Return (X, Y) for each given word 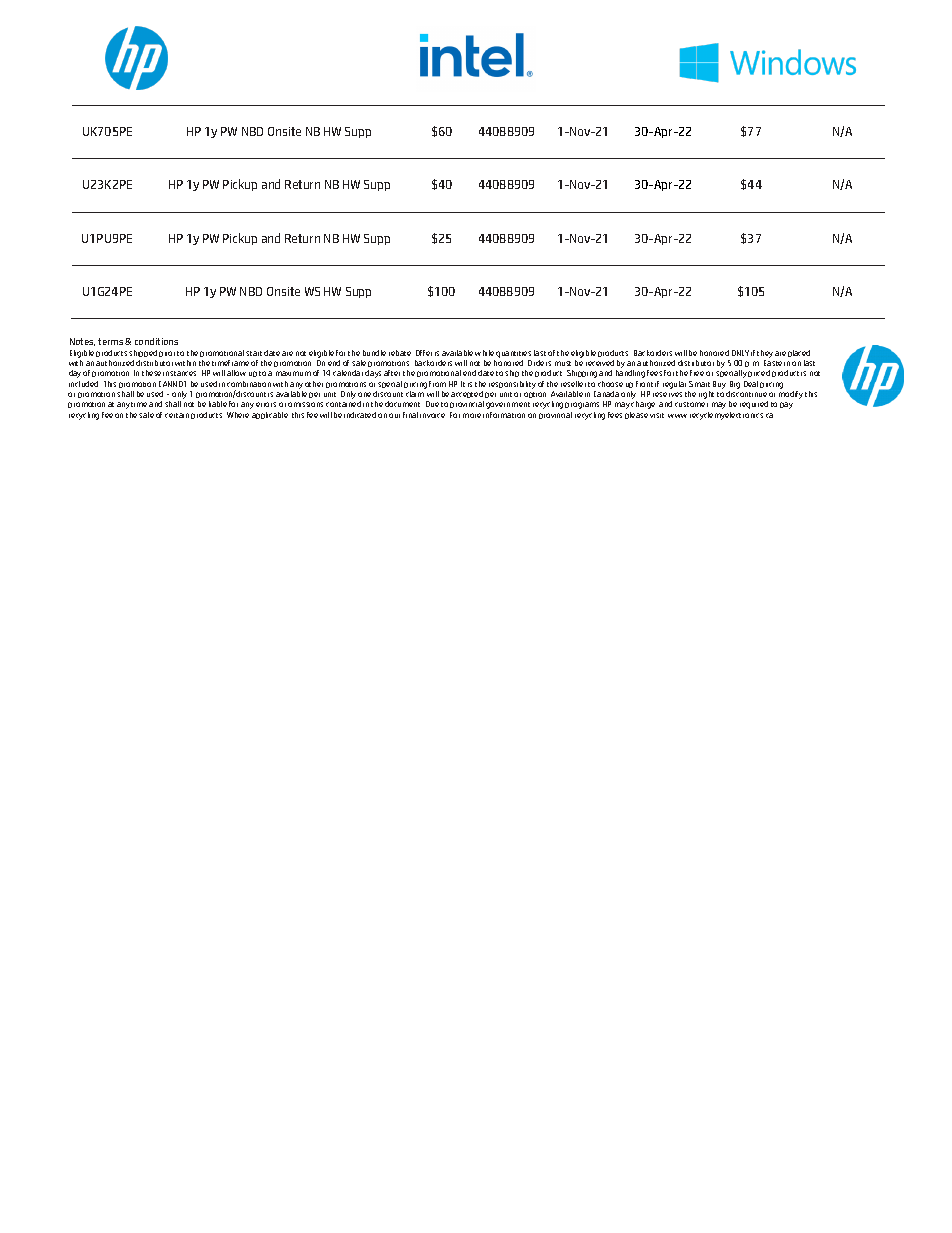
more (472, 415)
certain (177, 415)
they (765, 354)
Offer (424, 353)
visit (657, 415)
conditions (156, 341)
